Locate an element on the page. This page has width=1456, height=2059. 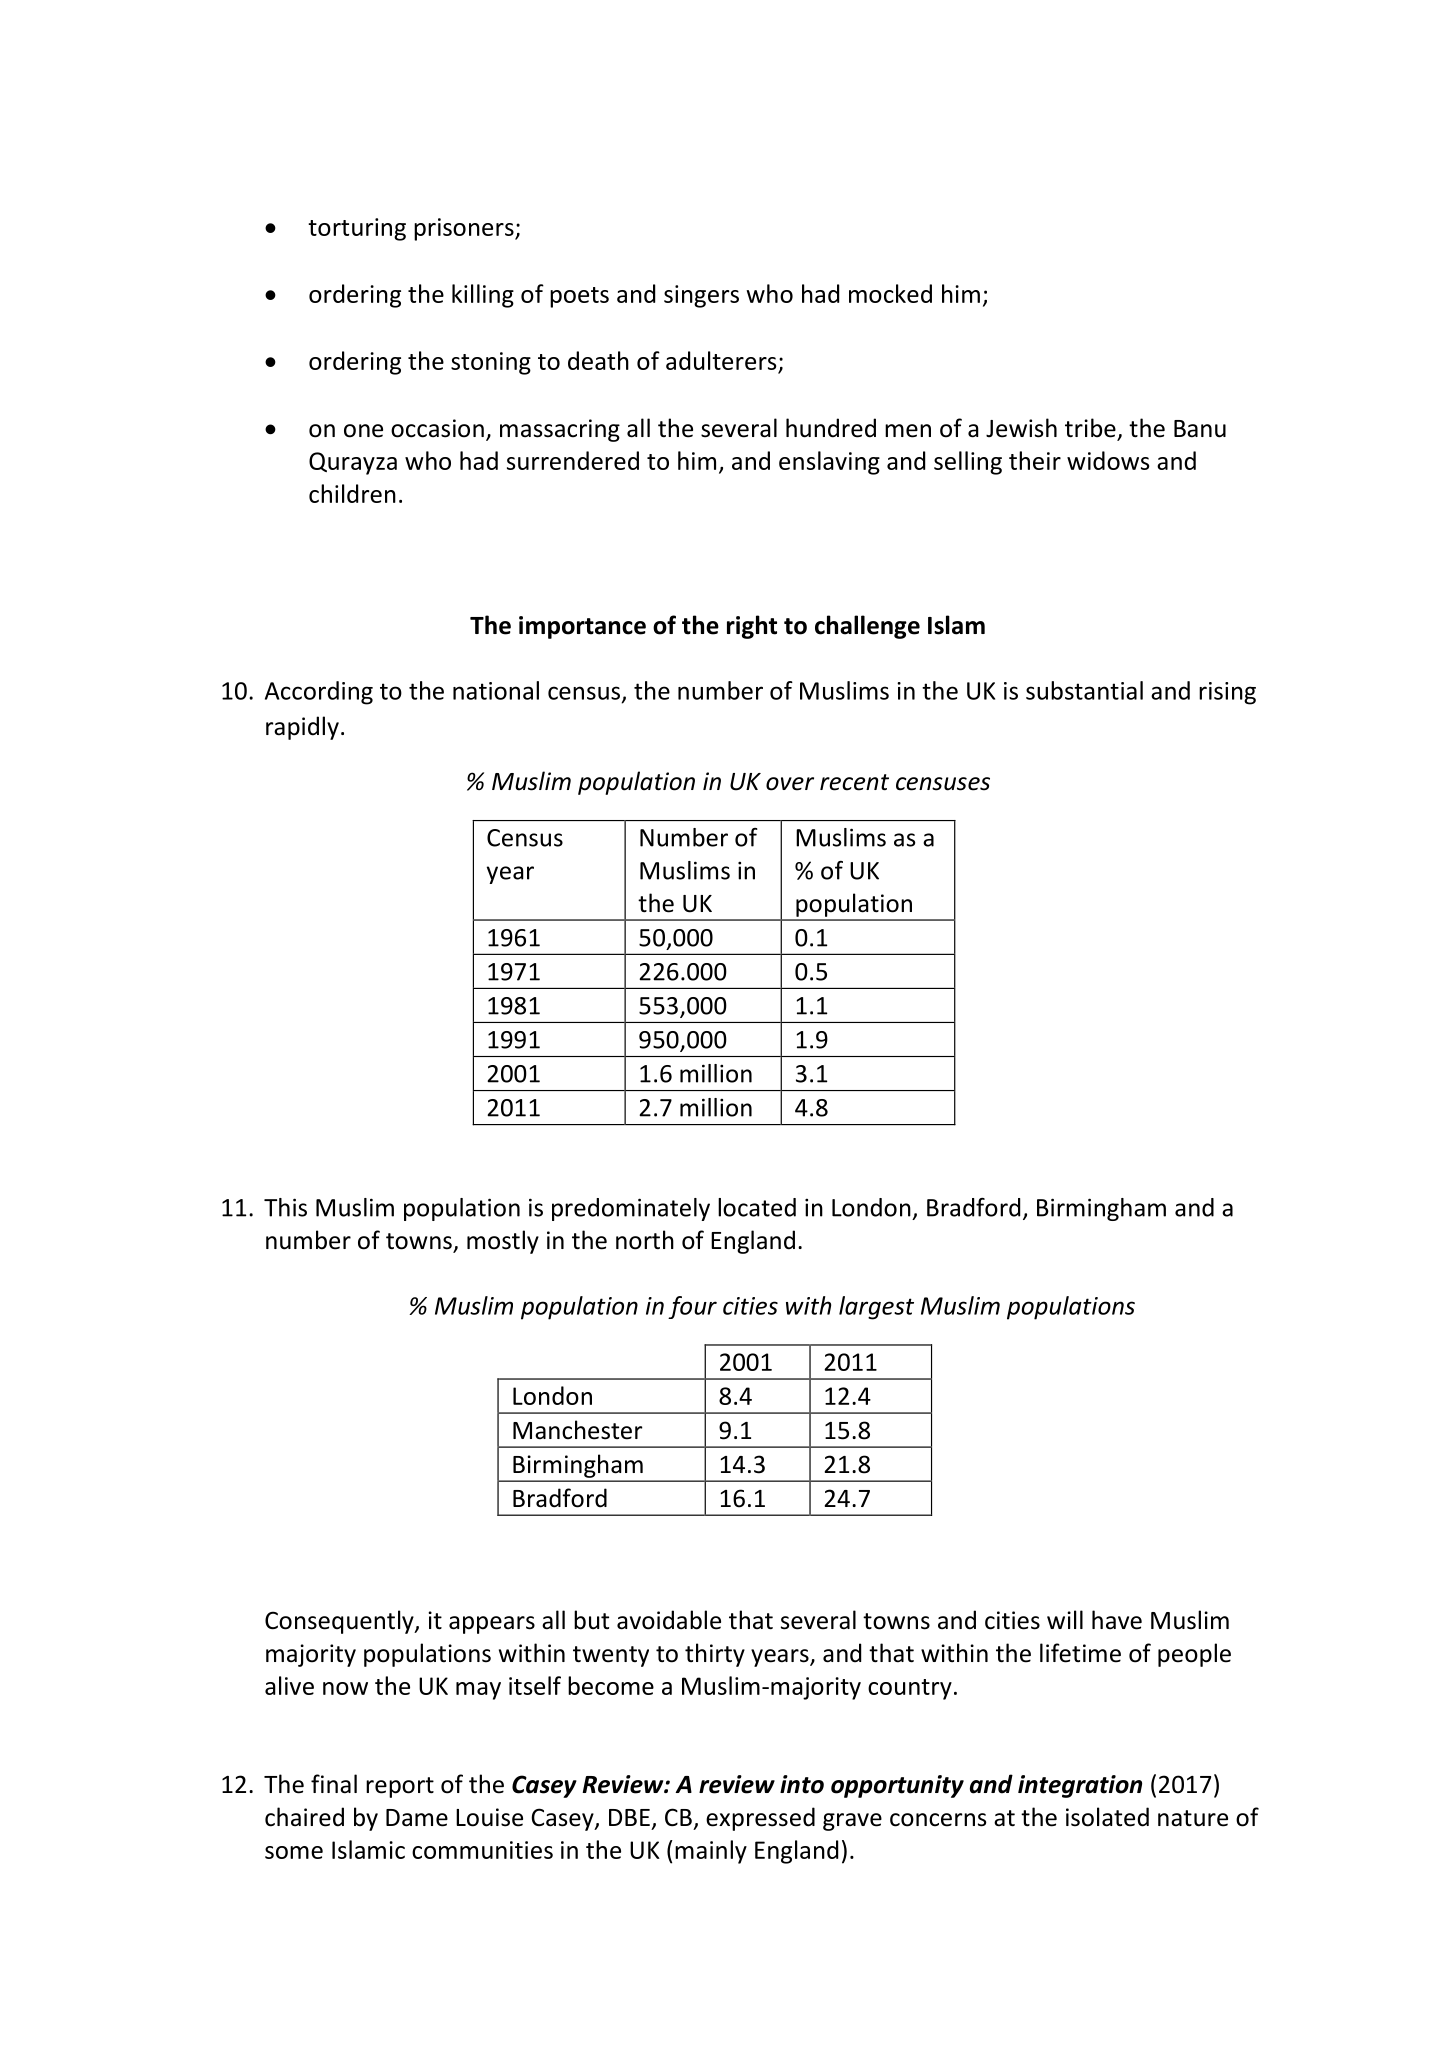
substantial is located at coordinates (1084, 690).
